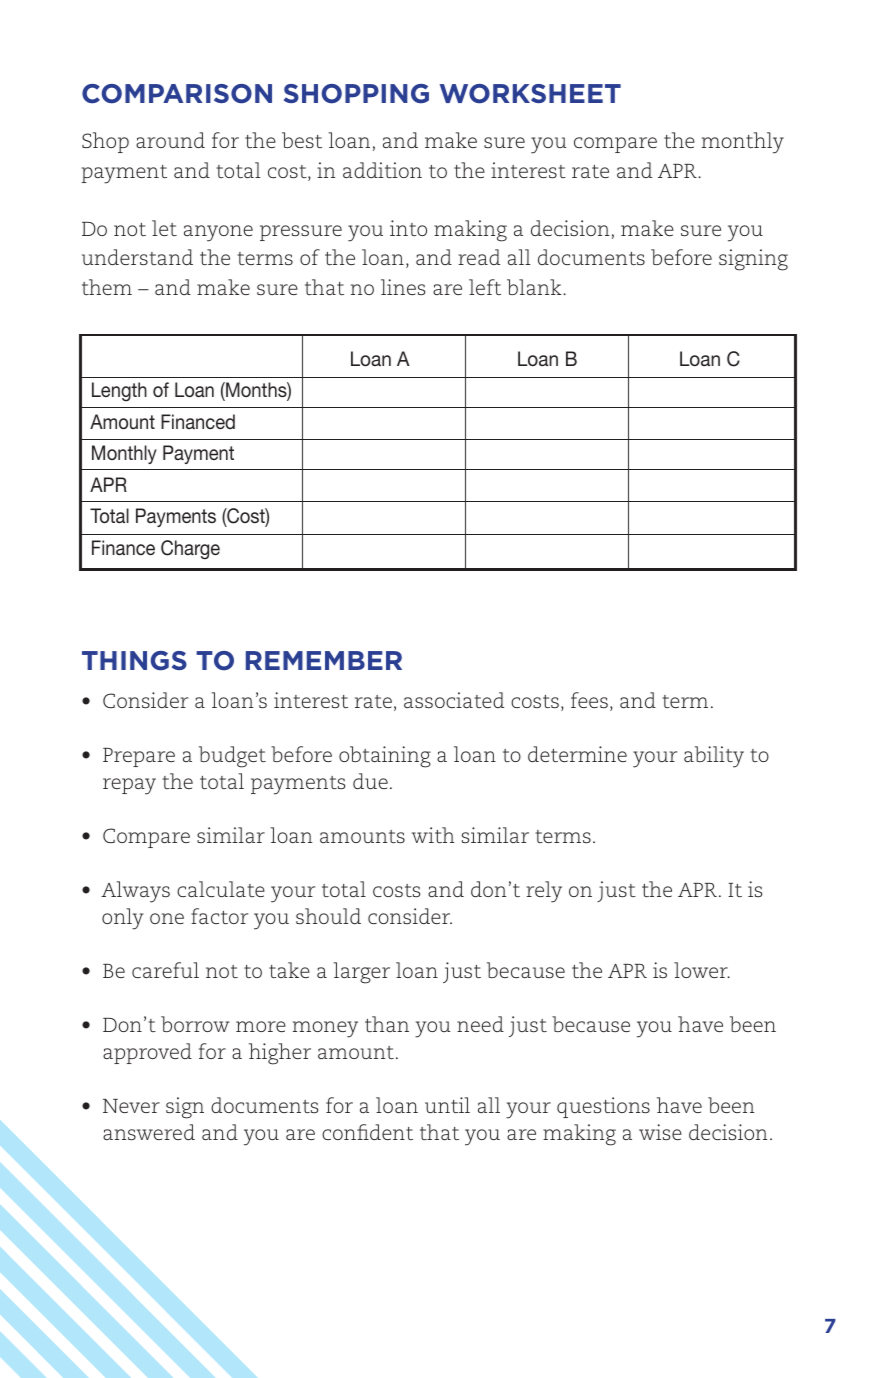  Describe the element at coordinates (603, 1107) in the screenshot. I see `questions` at that location.
